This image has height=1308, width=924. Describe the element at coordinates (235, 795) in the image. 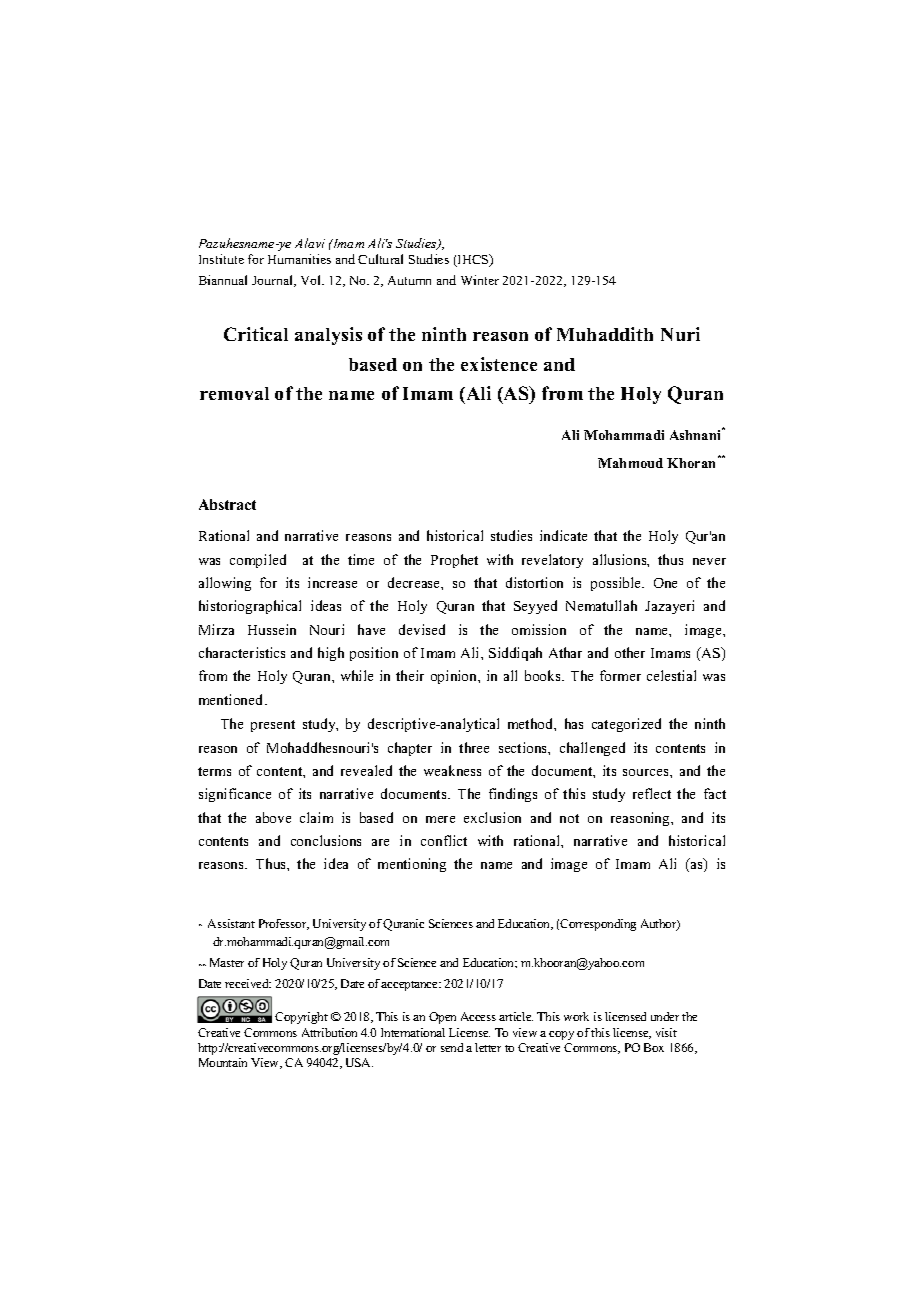

I see `significance` at that location.
